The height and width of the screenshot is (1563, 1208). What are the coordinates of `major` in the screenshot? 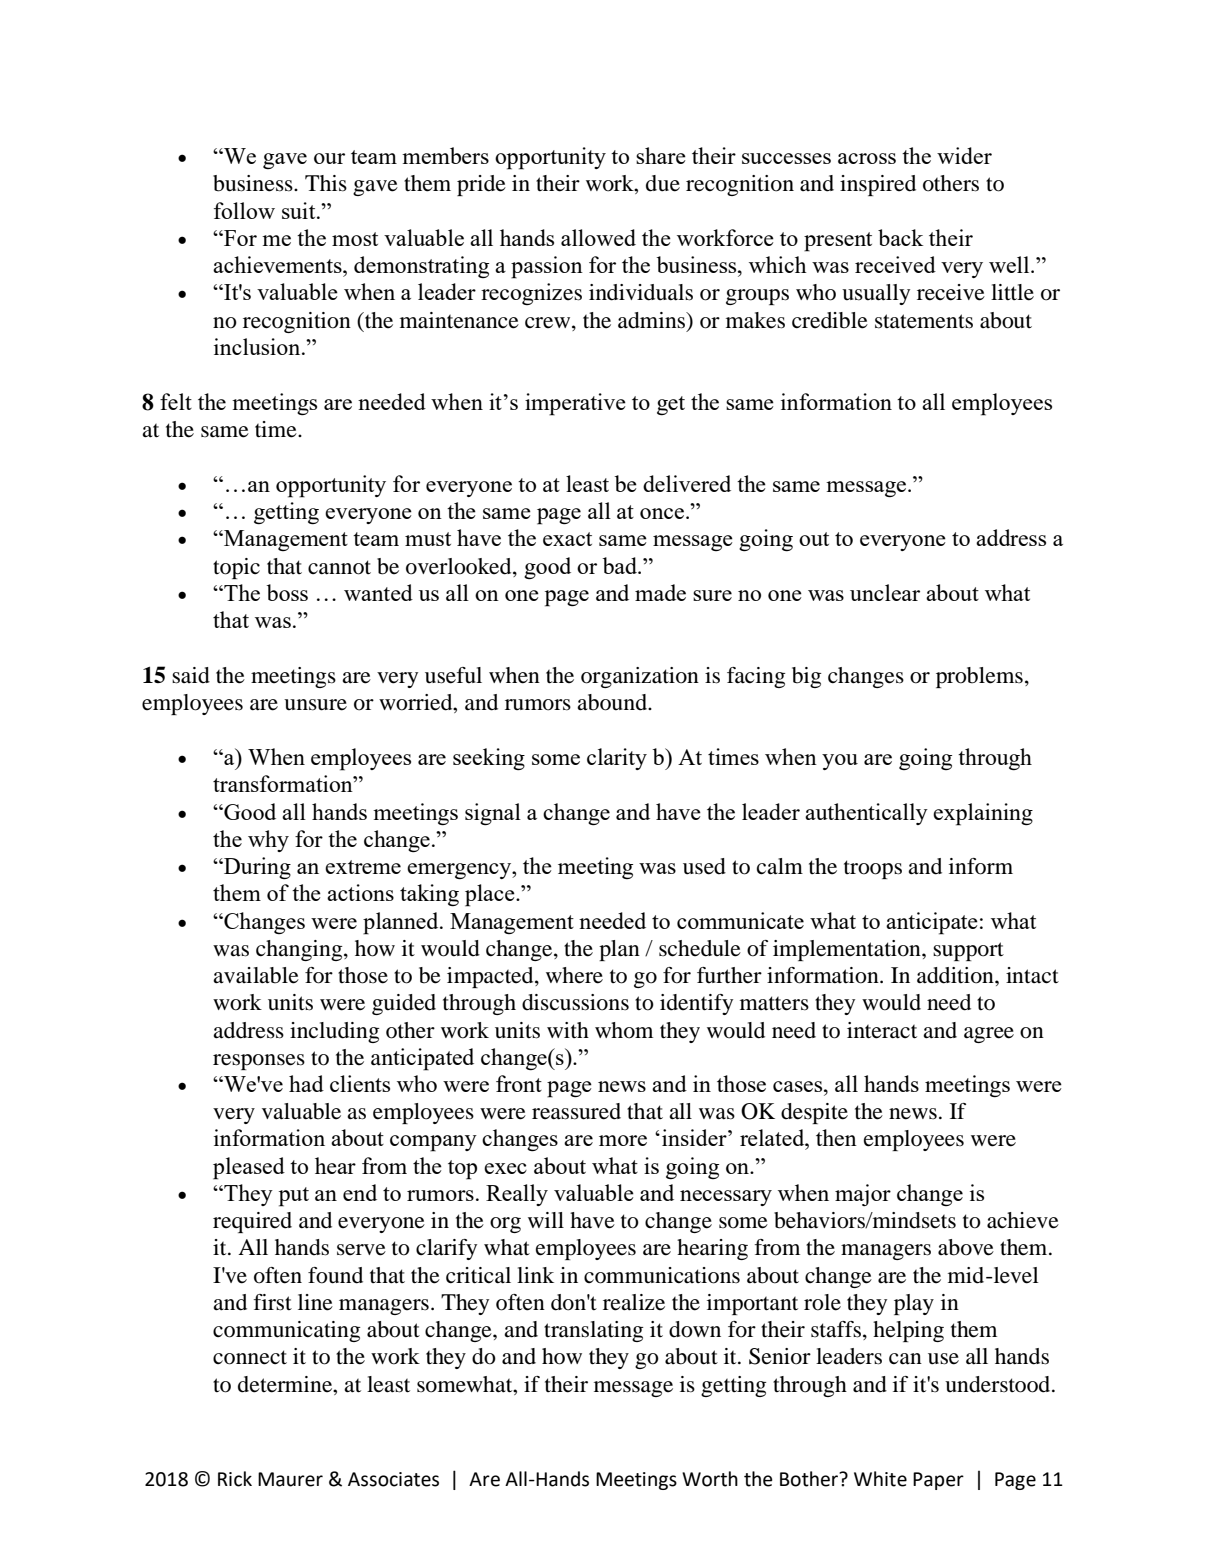 It's located at (863, 1195).
